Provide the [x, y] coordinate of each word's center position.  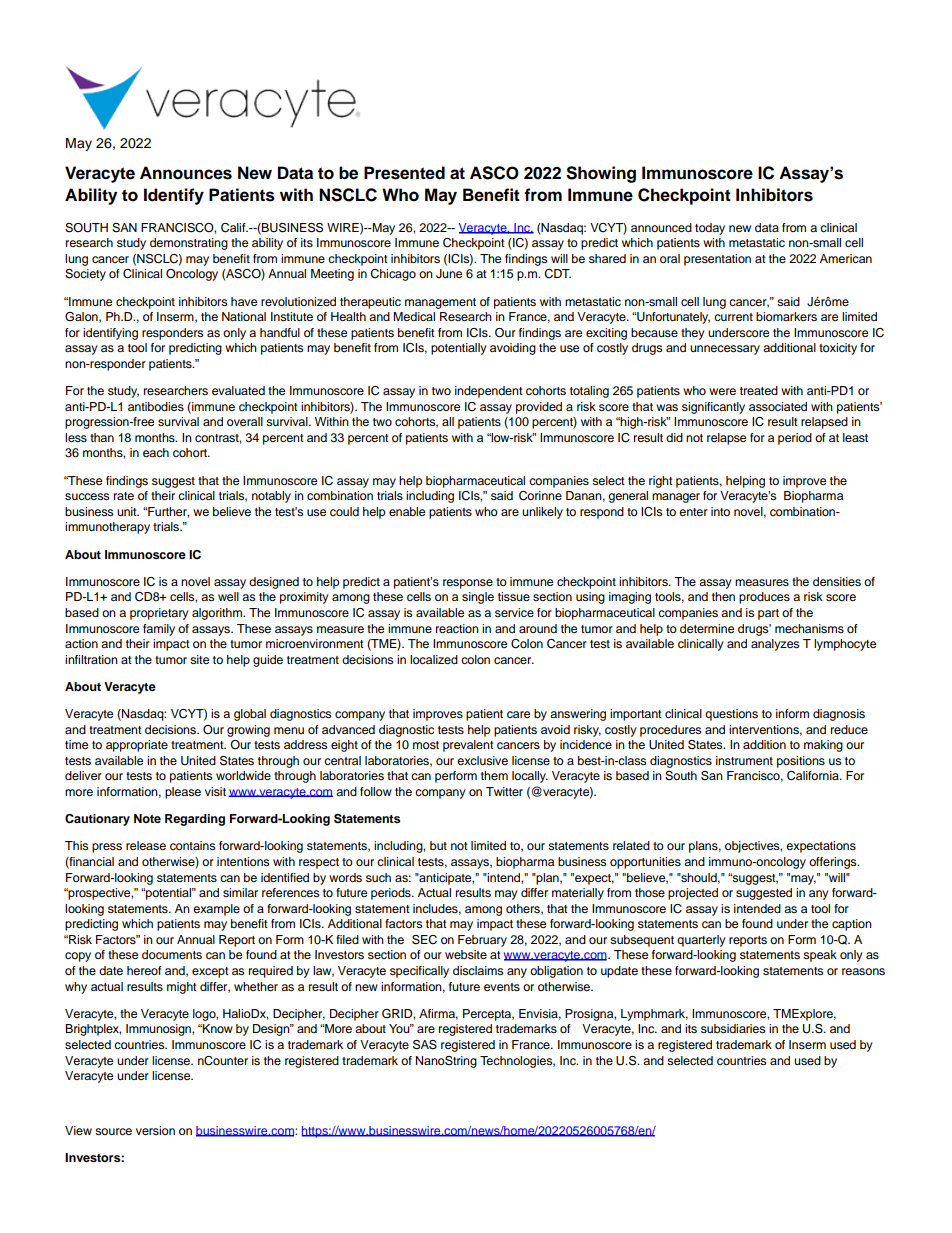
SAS [425, 1045]
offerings [834, 863]
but [438, 845]
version [155, 1130]
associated [778, 406]
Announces [186, 173]
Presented [404, 173]
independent [489, 392]
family [159, 630]
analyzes [775, 645]
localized [434, 659]
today [710, 229]
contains [192, 845]
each [156, 452]
